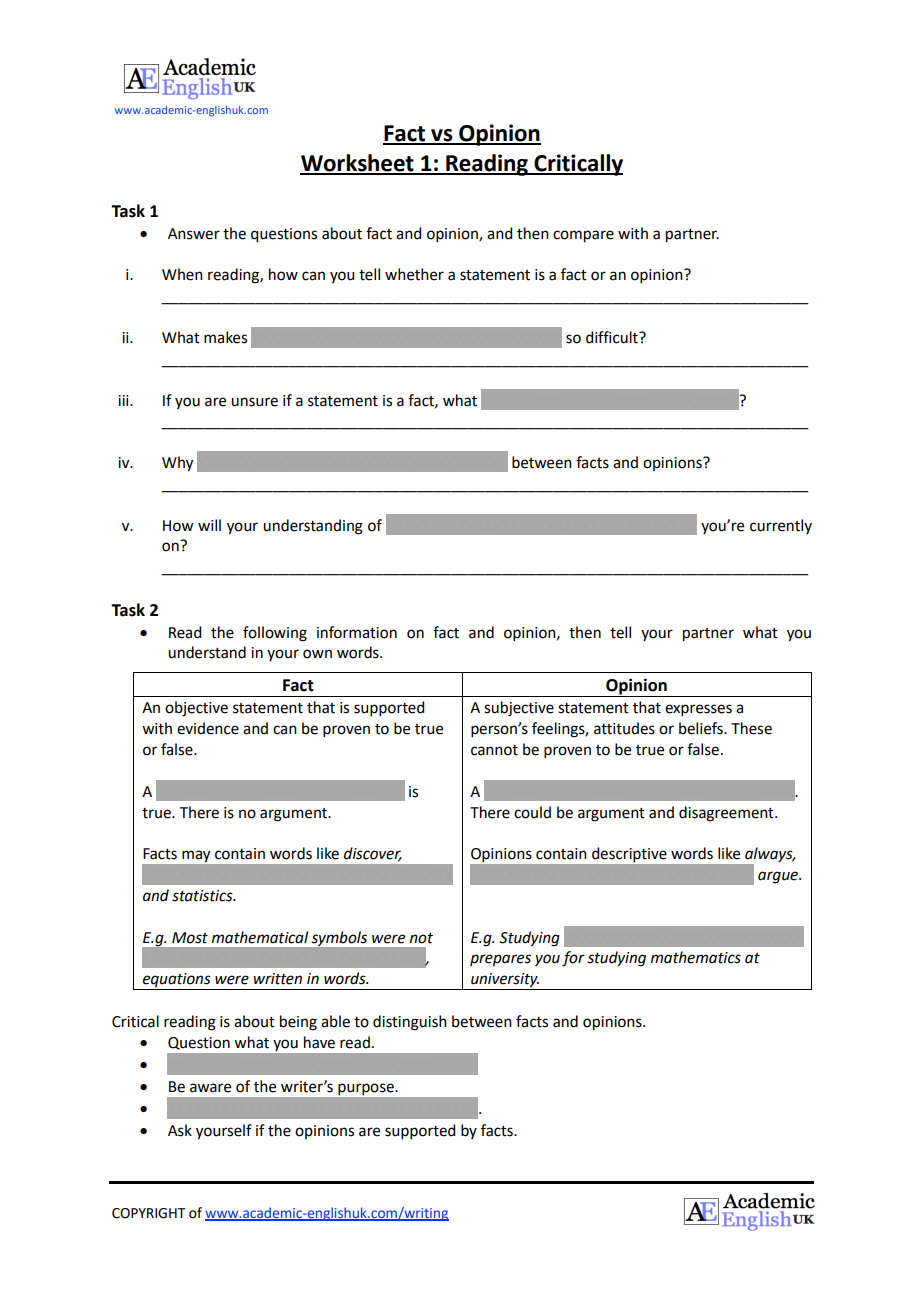 This document has width=924, height=1308. Describe the element at coordinates (696, 957) in the document. I see `mathematics` at that location.
